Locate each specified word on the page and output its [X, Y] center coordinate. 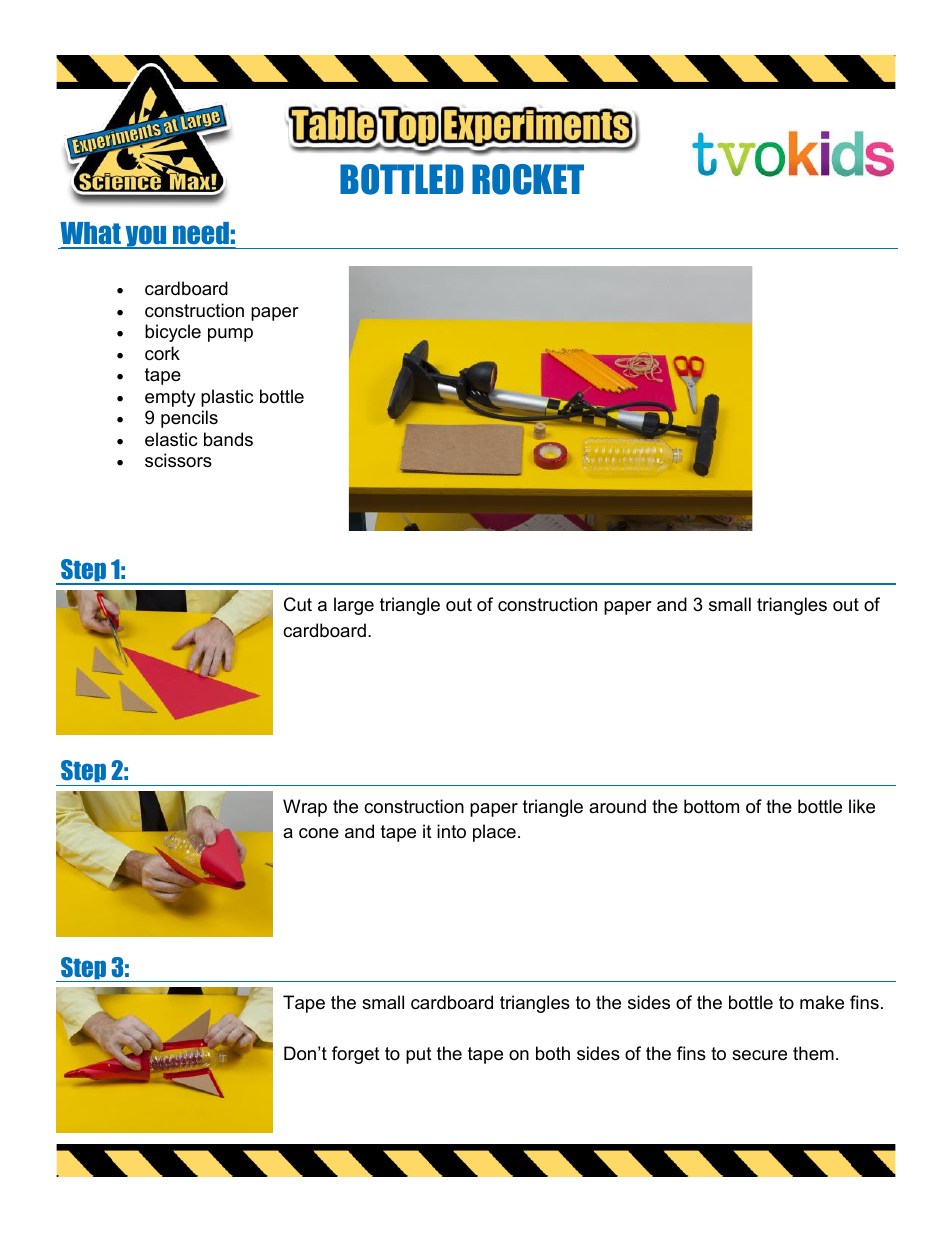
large [354, 606]
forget [356, 1055]
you [146, 237]
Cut [298, 604]
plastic [227, 398]
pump [230, 335]
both [553, 1053]
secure [759, 1055]
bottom [711, 806]
